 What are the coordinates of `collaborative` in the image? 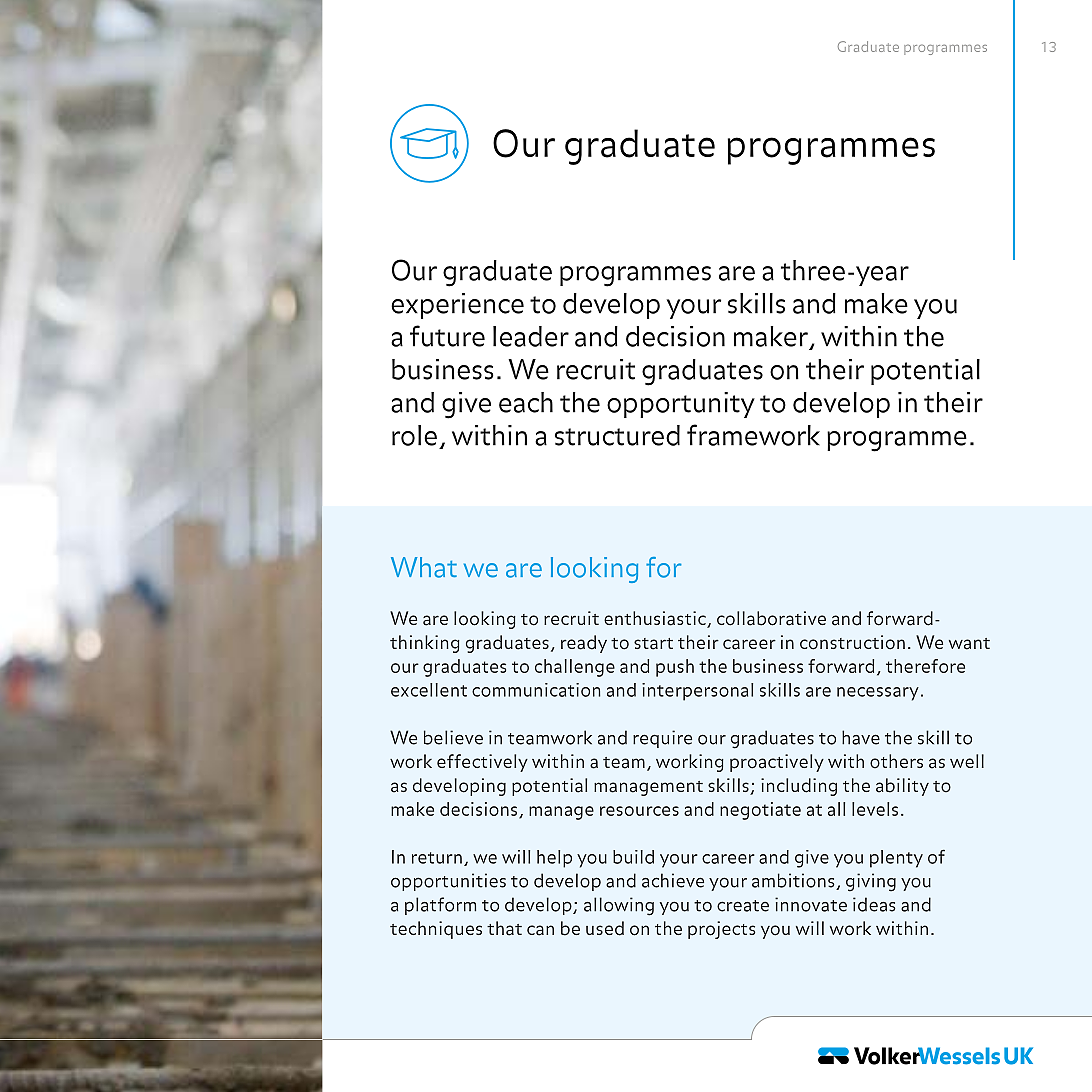 It's located at (771, 618).
